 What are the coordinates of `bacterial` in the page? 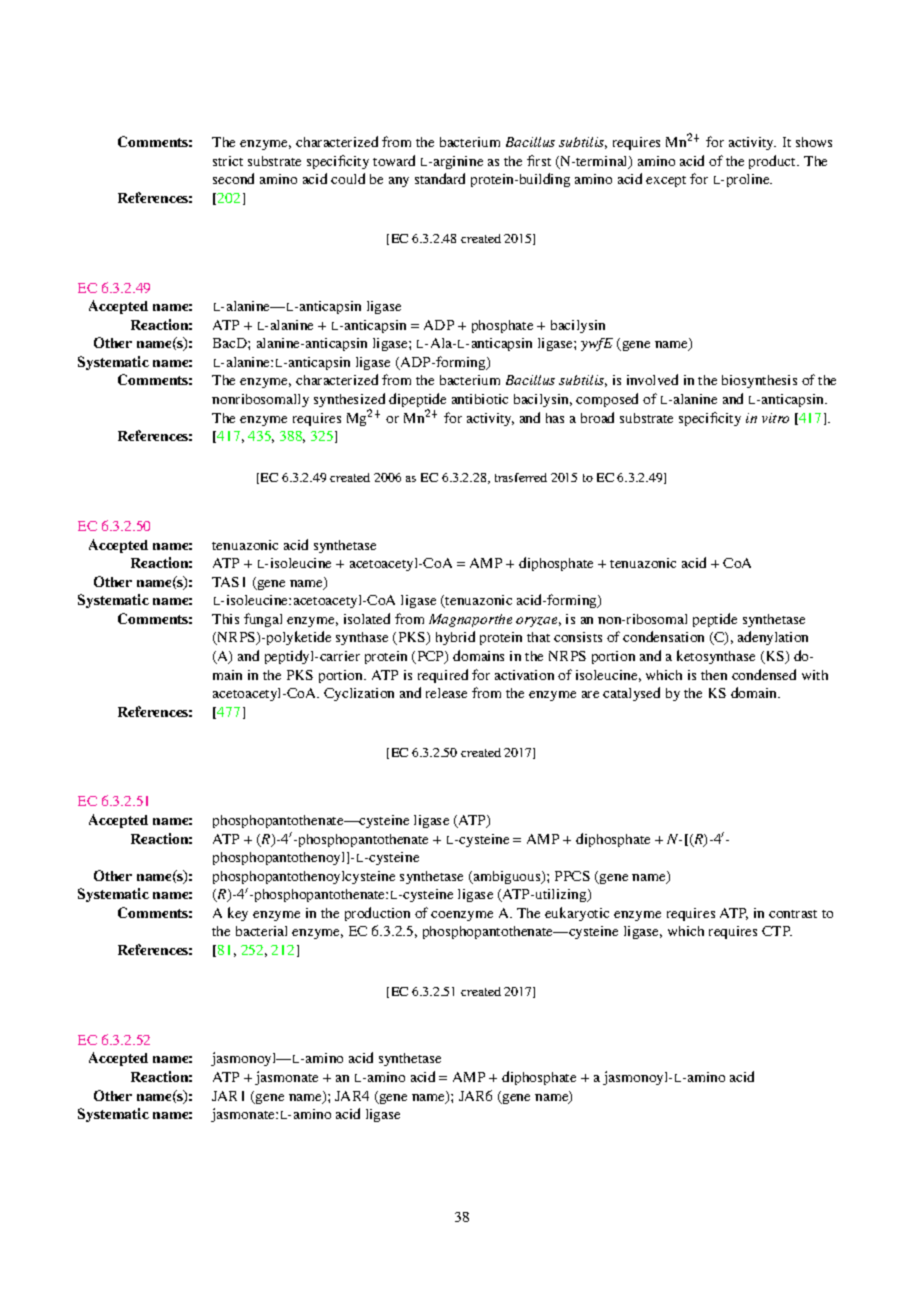 It's located at (261, 931).
